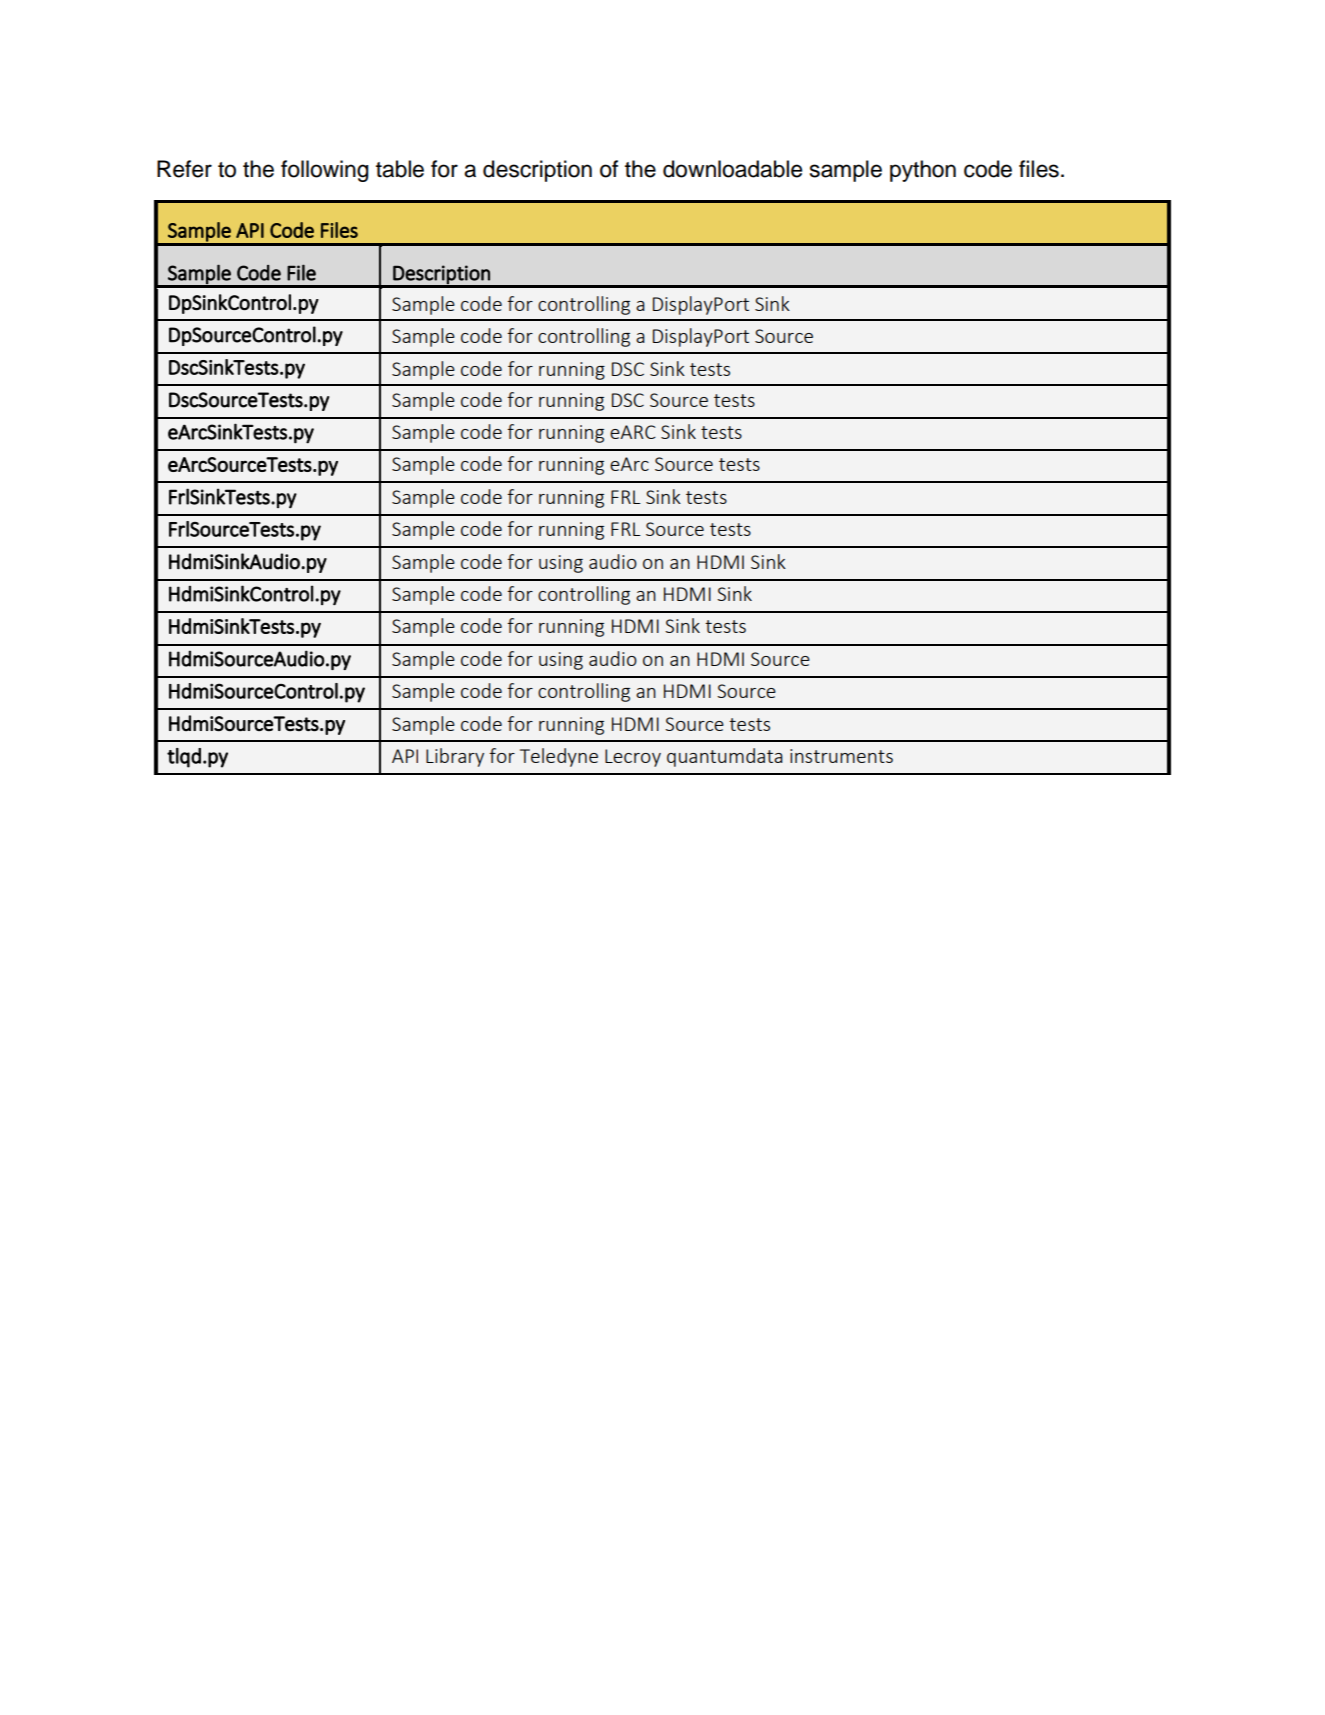 This document has width=1325, height=1715. I want to click on Refer, so click(184, 169).
